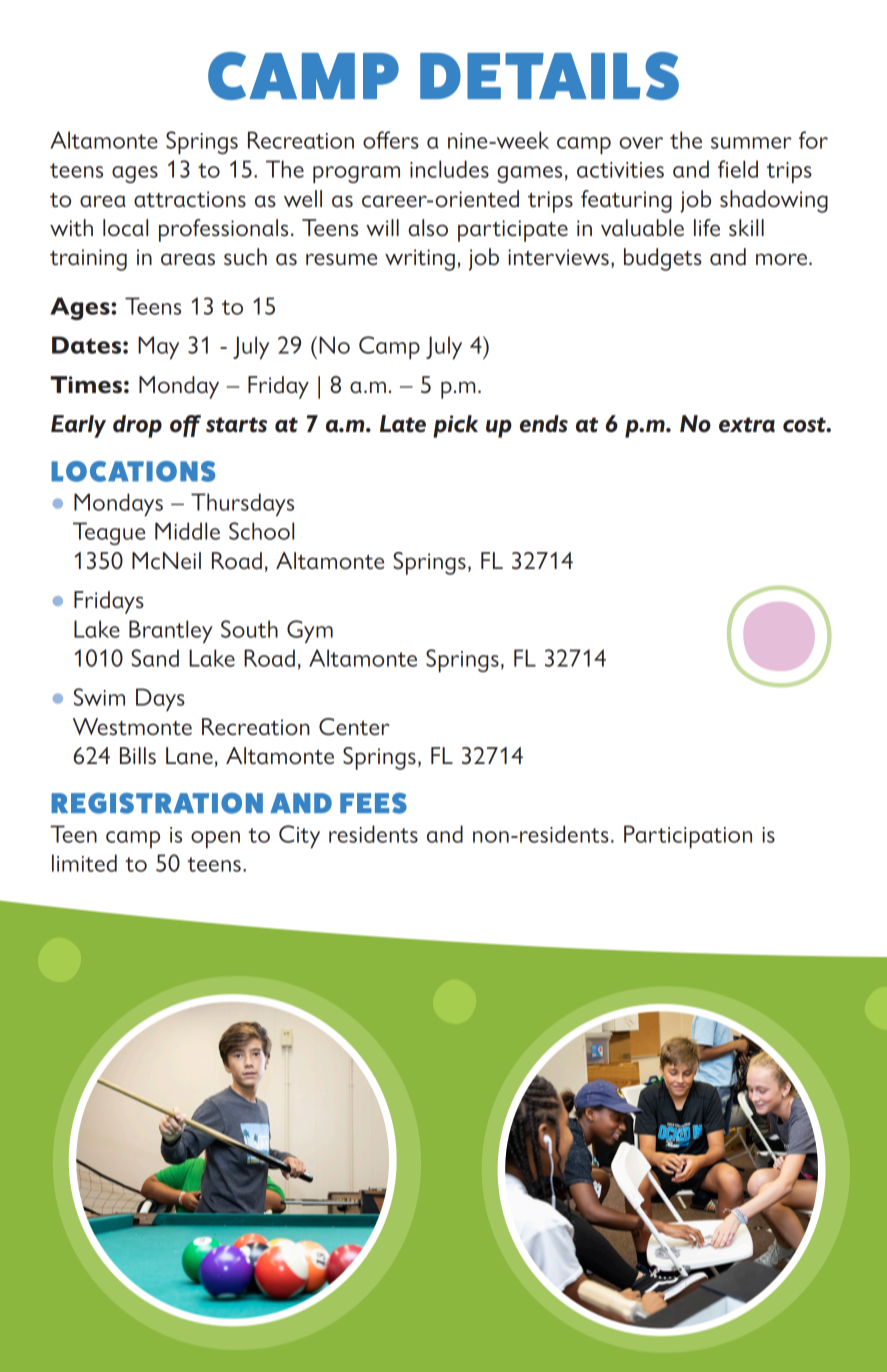 The height and width of the image is (1372, 887). What do you see at coordinates (215, 839) in the image?
I see `open` at bounding box center [215, 839].
